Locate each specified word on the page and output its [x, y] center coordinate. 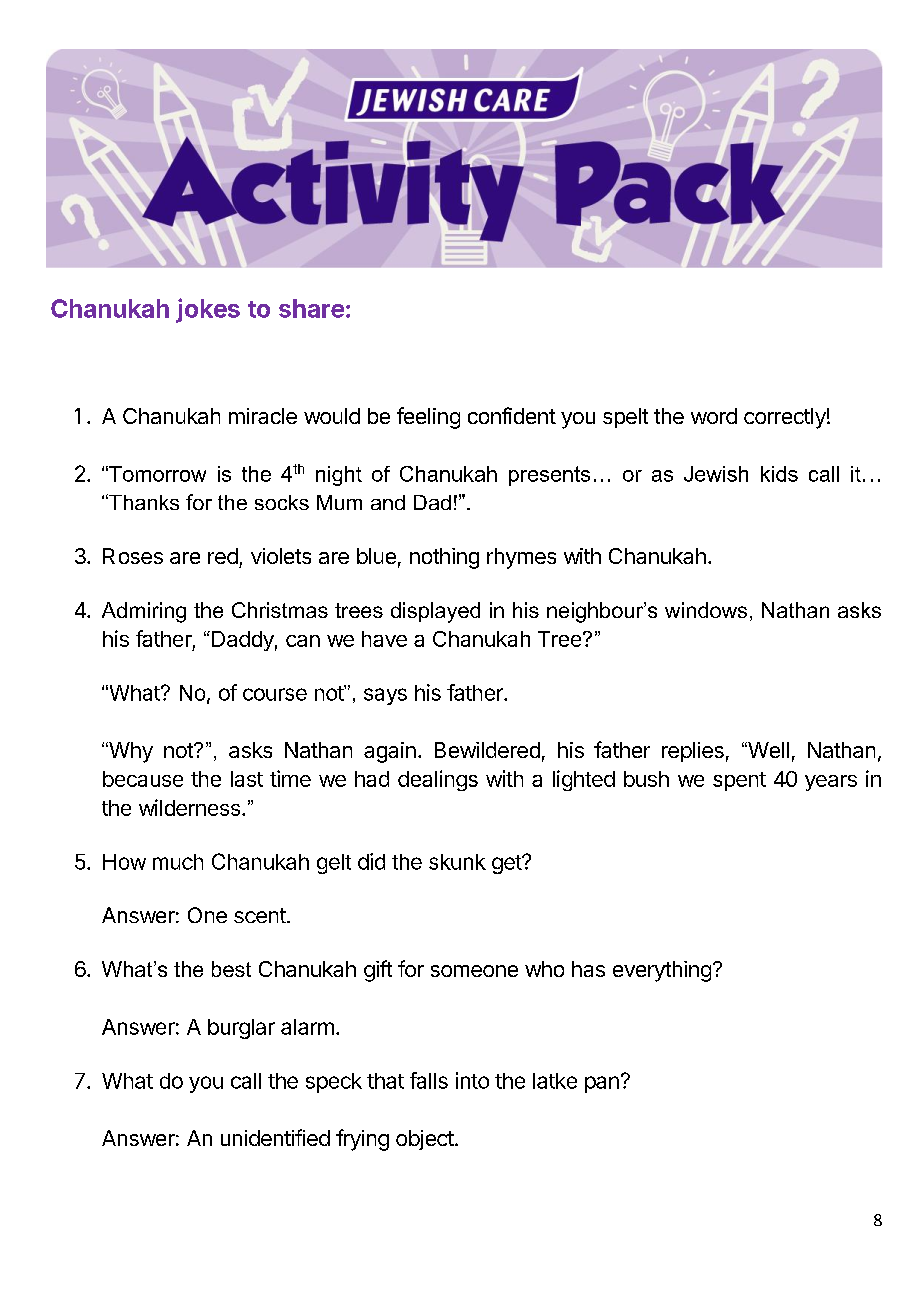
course [275, 694]
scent [260, 915]
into [472, 1080]
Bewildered [487, 750]
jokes [208, 310]
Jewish [716, 474]
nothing [444, 558]
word [714, 416]
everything [662, 971]
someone [474, 971]
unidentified [275, 1137]
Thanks [143, 502]
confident [512, 415]
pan [602, 1084]
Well [767, 750]
